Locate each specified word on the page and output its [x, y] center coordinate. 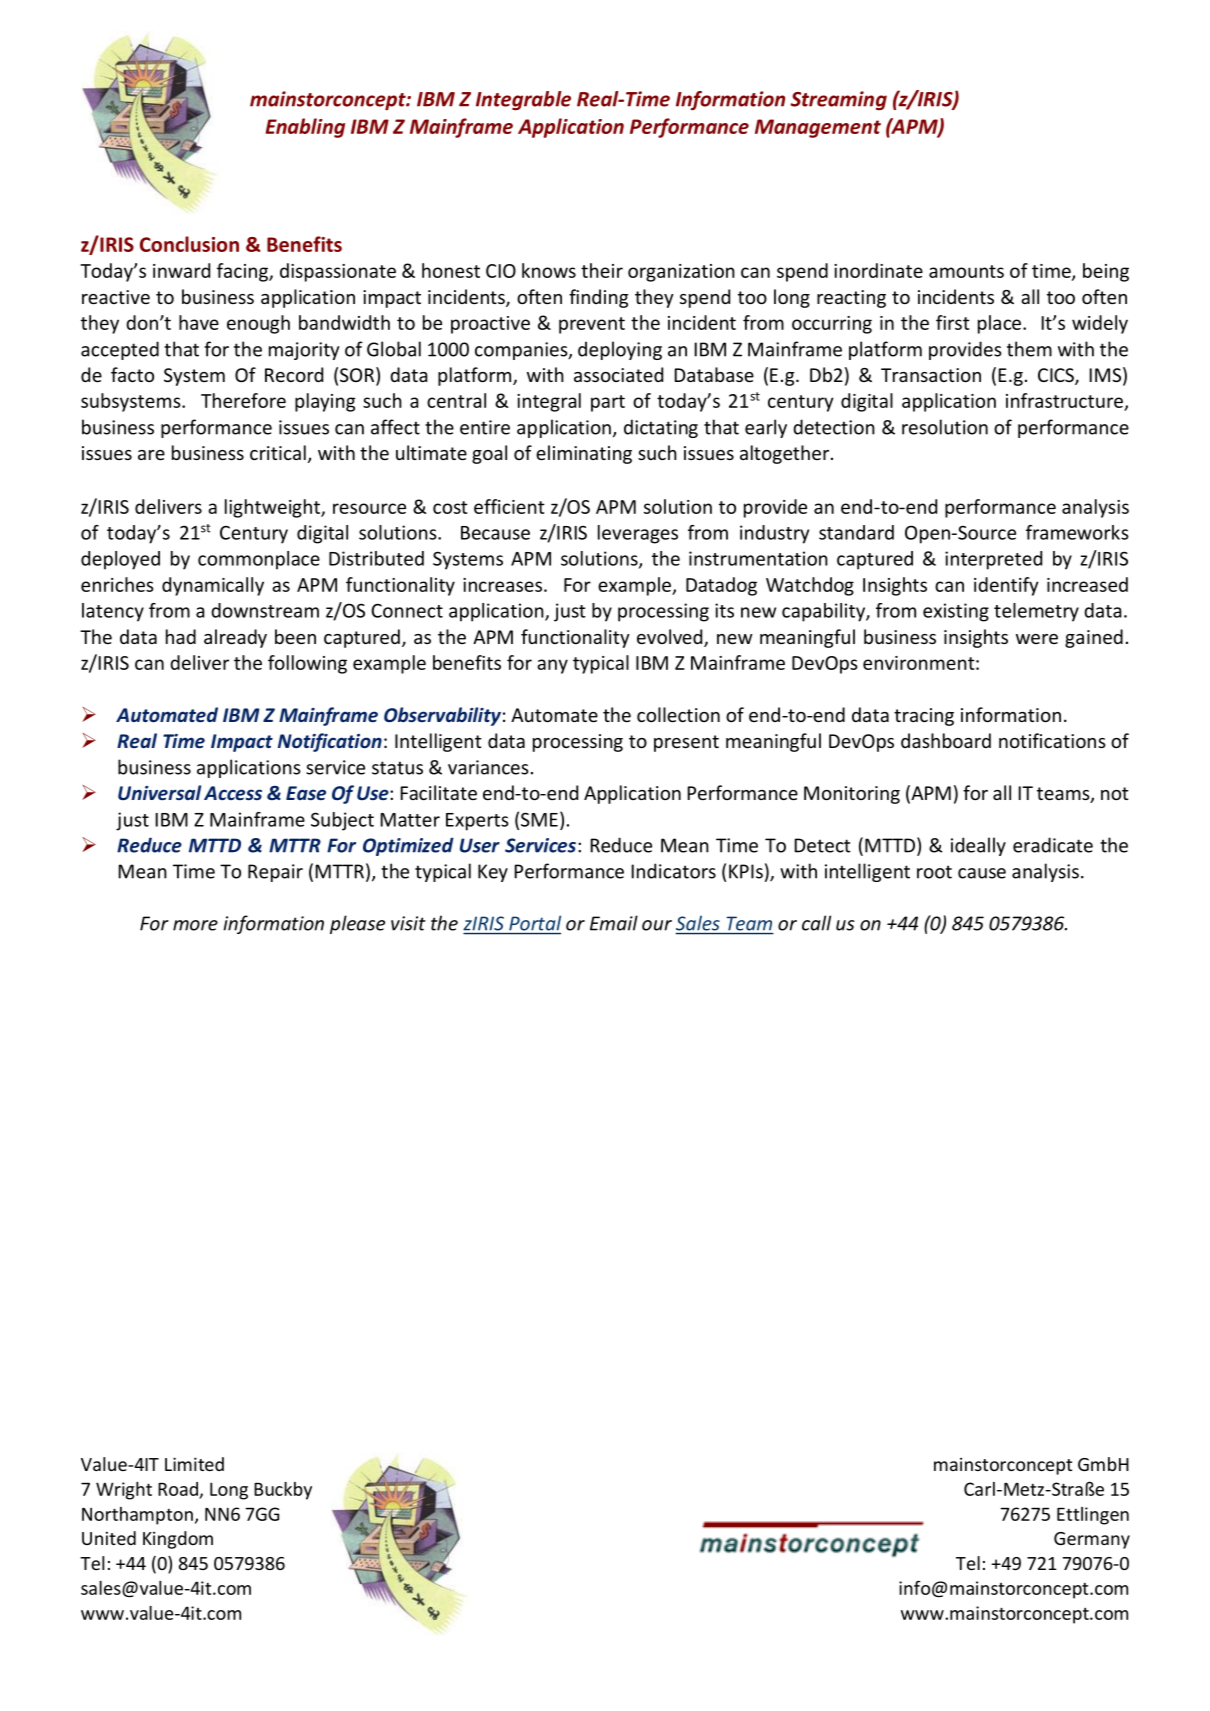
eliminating [584, 454]
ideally [978, 846]
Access [233, 793]
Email [614, 923]
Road [178, 1489]
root [934, 872]
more [195, 925]
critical [278, 452]
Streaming [839, 101]
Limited [194, 1464]
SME [539, 819]
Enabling [305, 128]
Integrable [523, 101]
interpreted [993, 560]
